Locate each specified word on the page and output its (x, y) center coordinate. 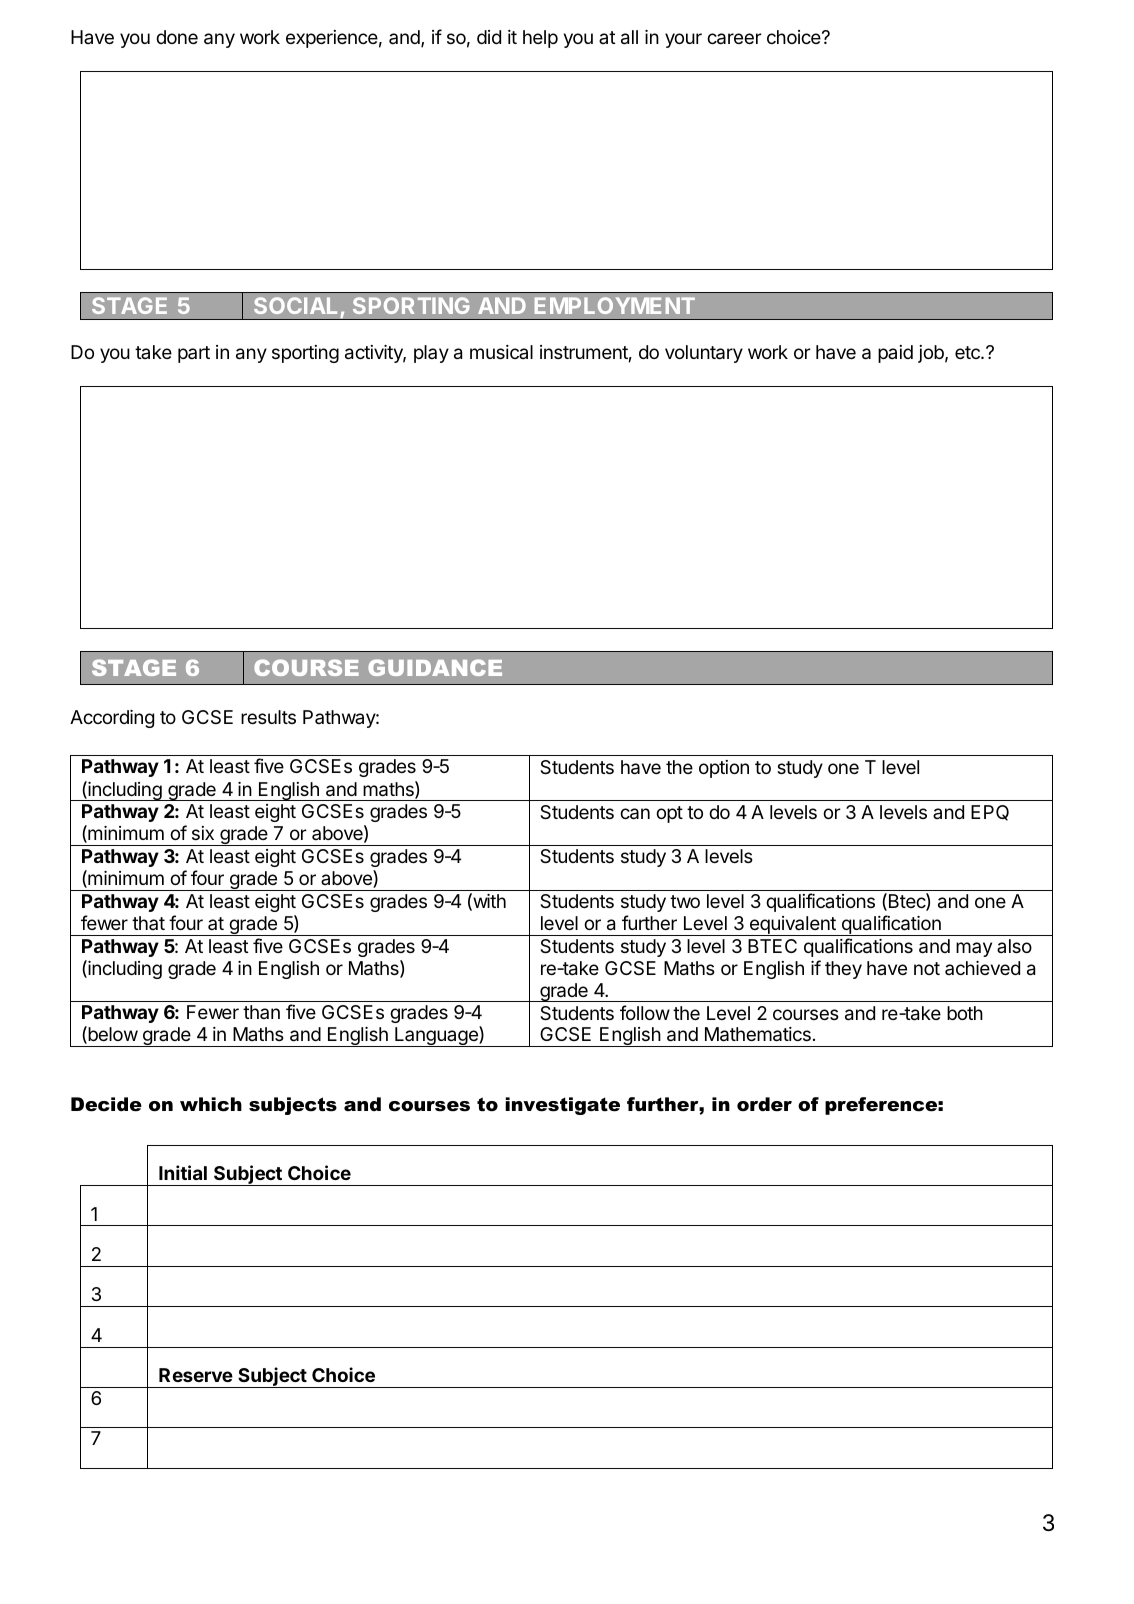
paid (895, 354)
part (194, 354)
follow (645, 1012)
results (268, 717)
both (965, 1013)
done (177, 37)
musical (501, 352)
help (540, 39)
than (261, 1012)
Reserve (196, 1375)
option (724, 769)
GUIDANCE (435, 667)
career (734, 39)
